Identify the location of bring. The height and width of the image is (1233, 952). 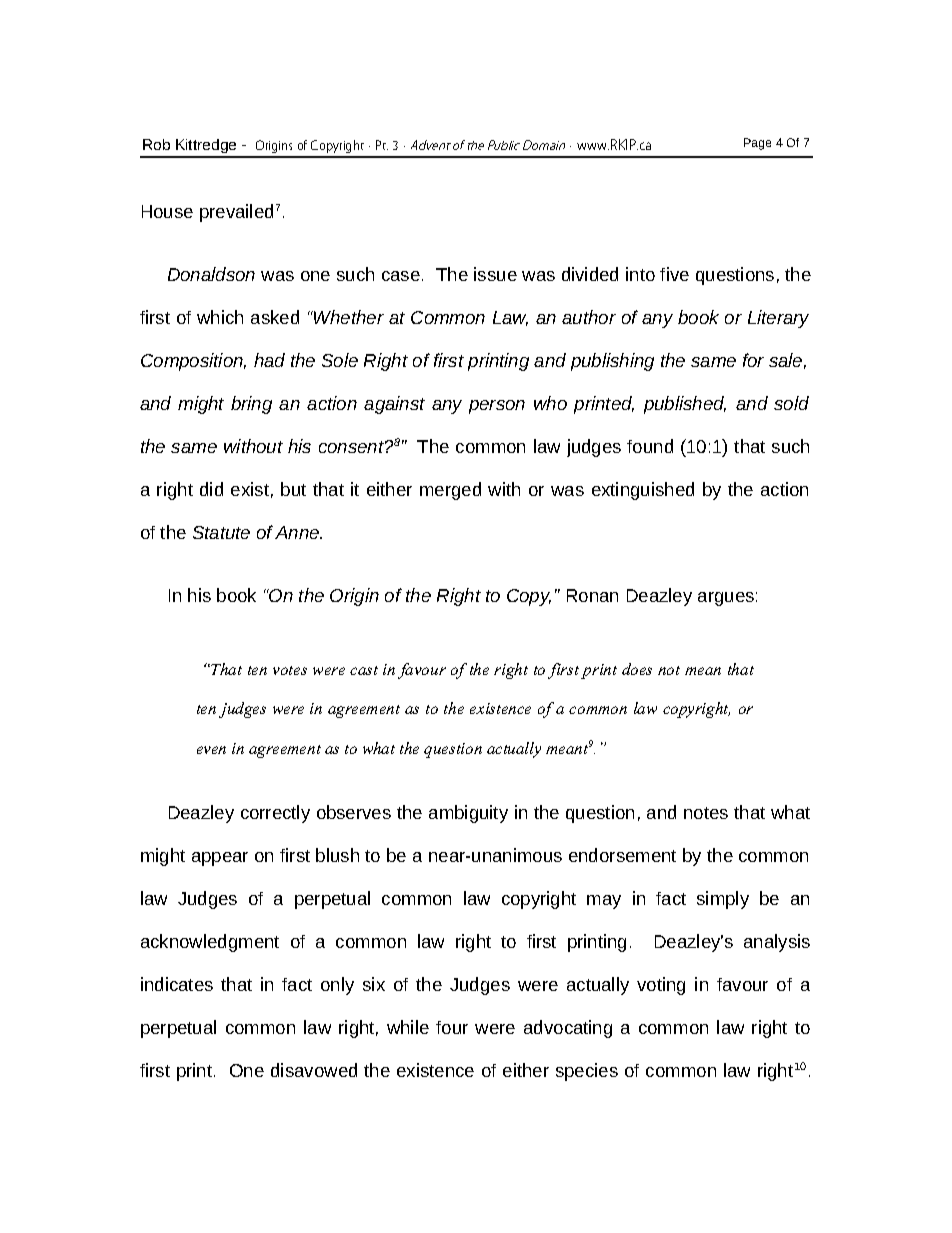
(251, 405).
